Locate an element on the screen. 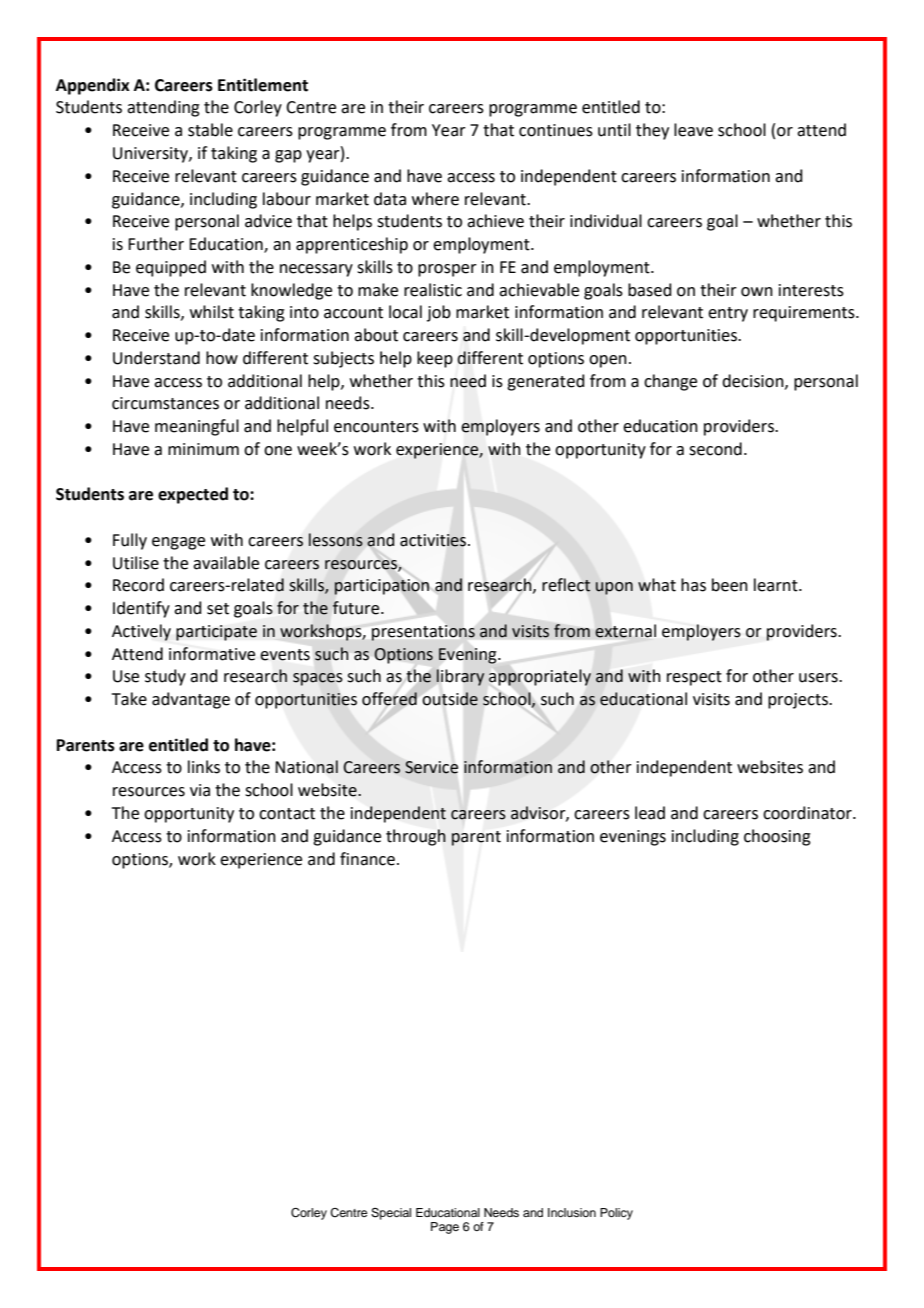 The width and height of the screenshot is (924, 1308). Page is located at coordinates (445, 1228).
